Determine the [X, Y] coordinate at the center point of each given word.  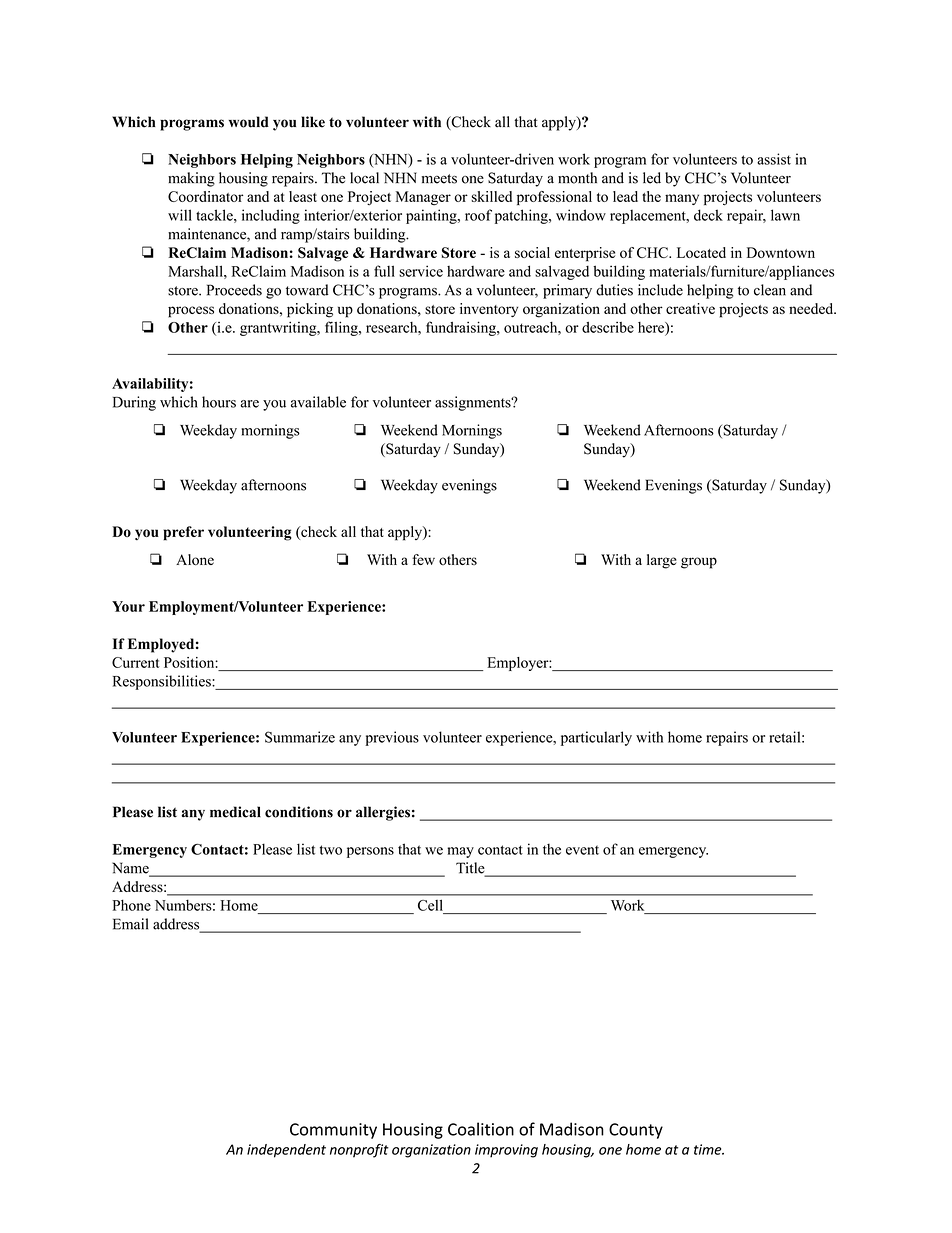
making [191, 179]
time [709, 1149]
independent [286, 1151]
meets [439, 179]
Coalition [481, 1129]
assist [774, 159]
